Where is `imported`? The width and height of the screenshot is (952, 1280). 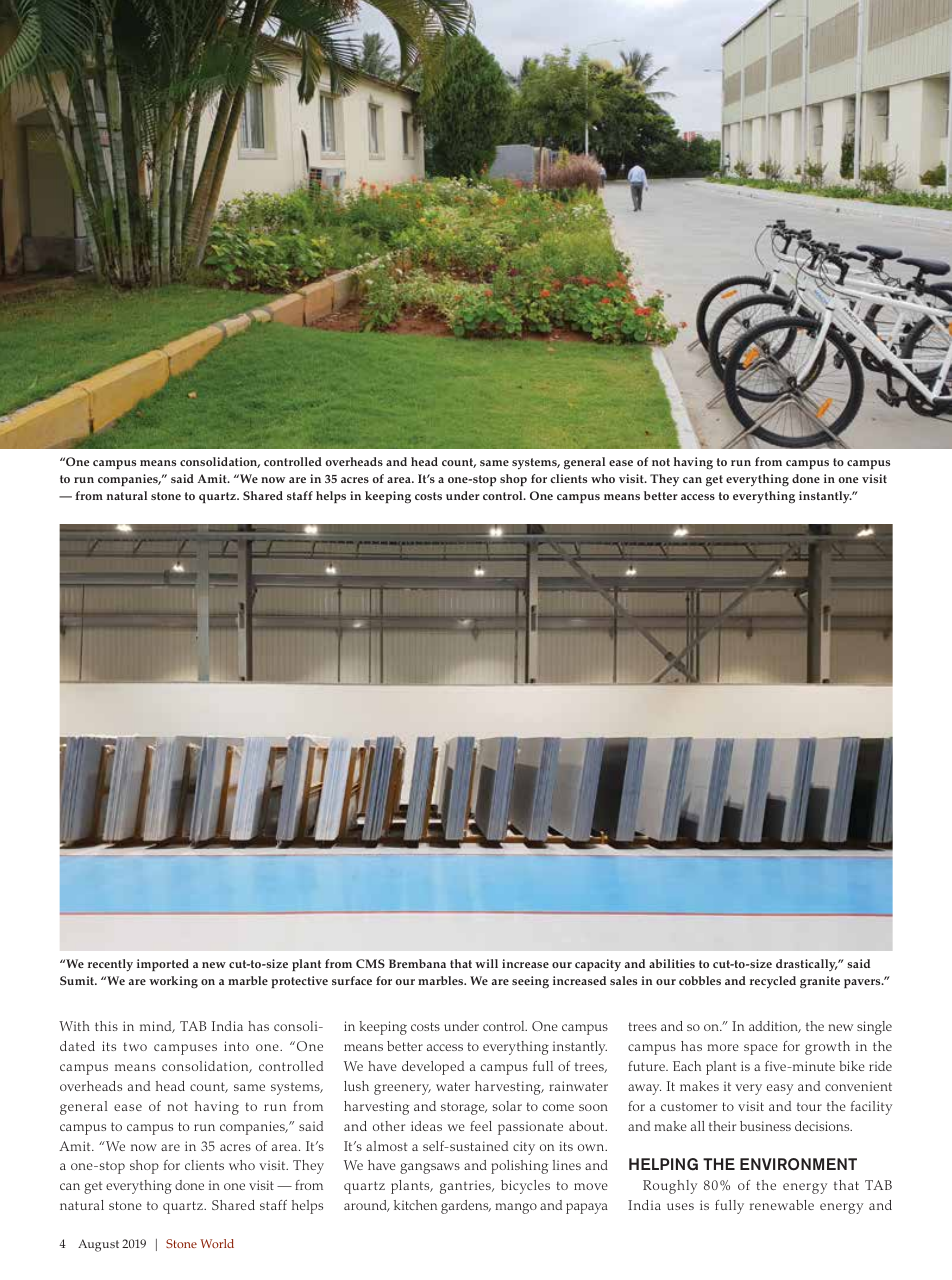 imported is located at coordinates (163, 965).
